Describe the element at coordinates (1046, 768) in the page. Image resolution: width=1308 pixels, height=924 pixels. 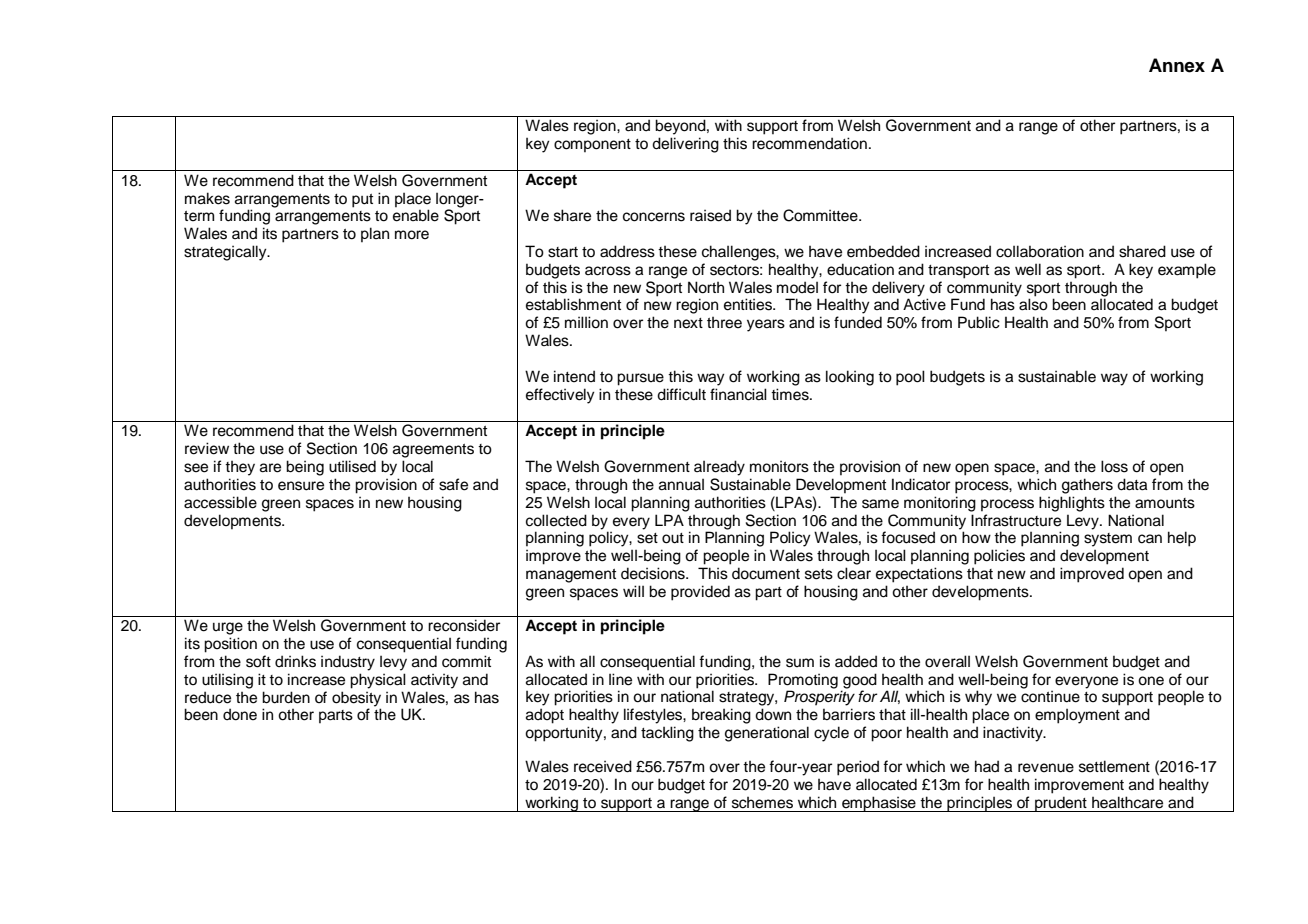
I see `revenue` at that location.
